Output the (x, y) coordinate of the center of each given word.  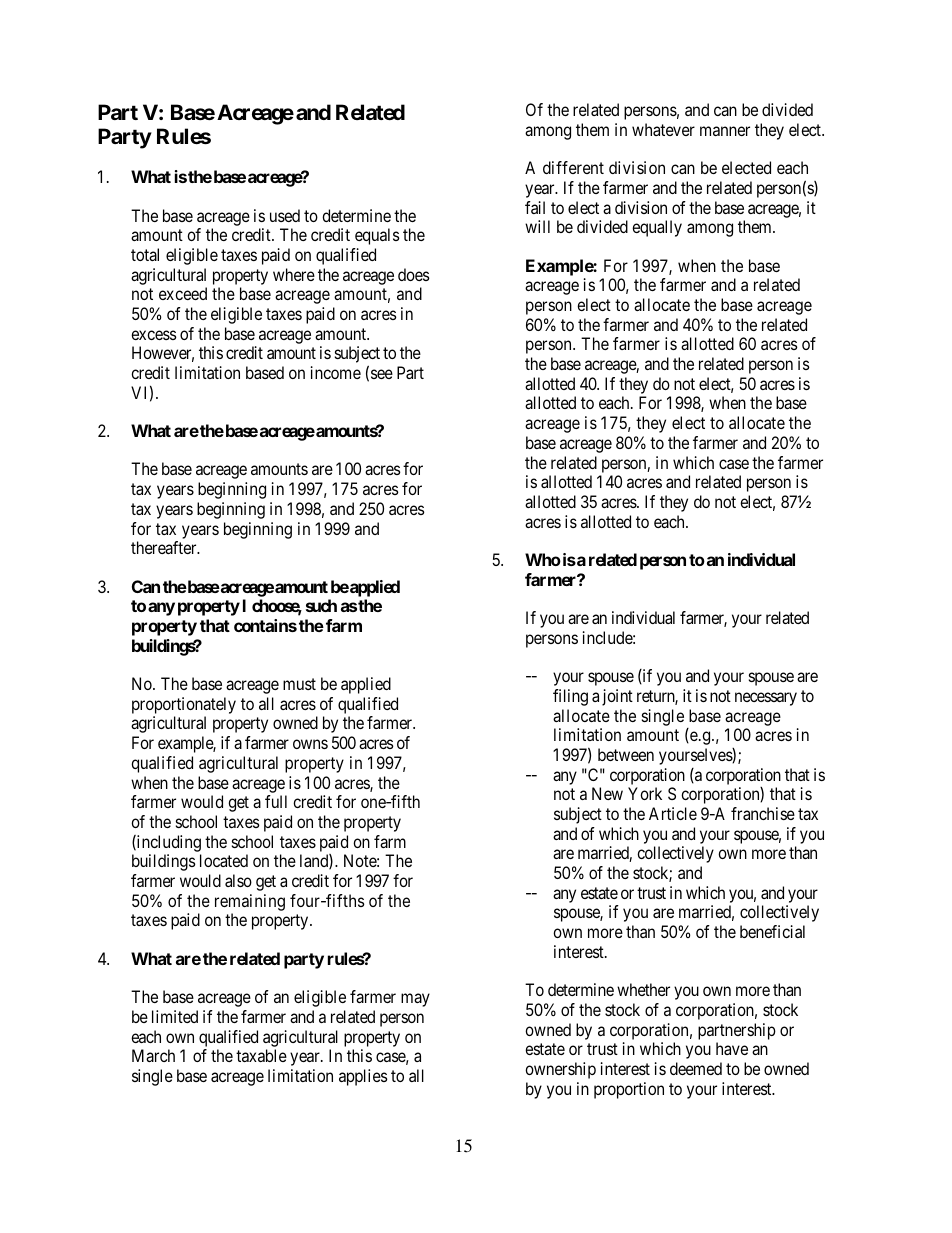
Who (543, 559)
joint (617, 697)
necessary (766, 699)
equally (657, 228)
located (224, 860)
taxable (261, 1055)
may (415, 1000)
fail (535, 207)
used (285, 215)
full (276, 801)
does (414, 274)
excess (154, 335)
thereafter (165, 547)
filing (570, 697)
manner (725, 131)
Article (673, 813)
